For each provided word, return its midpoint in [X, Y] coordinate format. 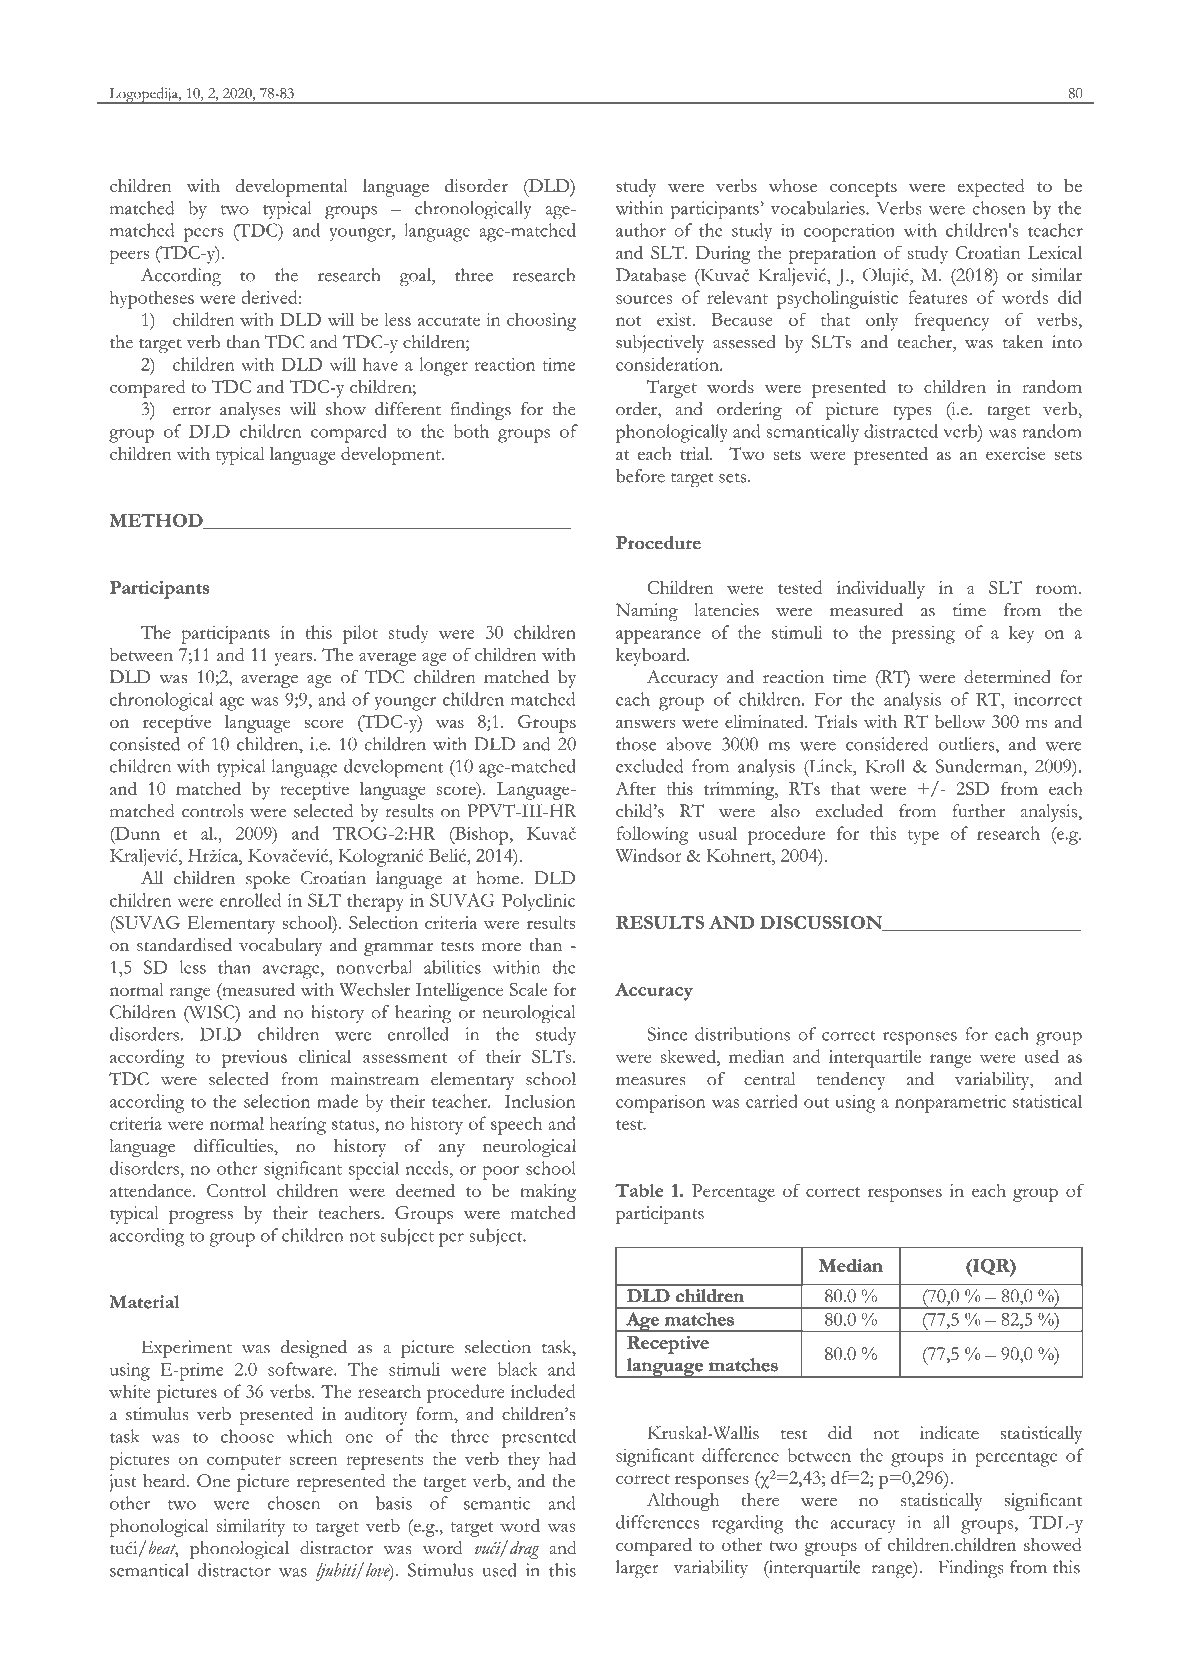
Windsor [648, 855]
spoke [268, 880]
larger [637, 1569]
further [978, 811]
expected [991, 188]
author [641, 230]
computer [244, 1462]
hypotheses [152, 299]
